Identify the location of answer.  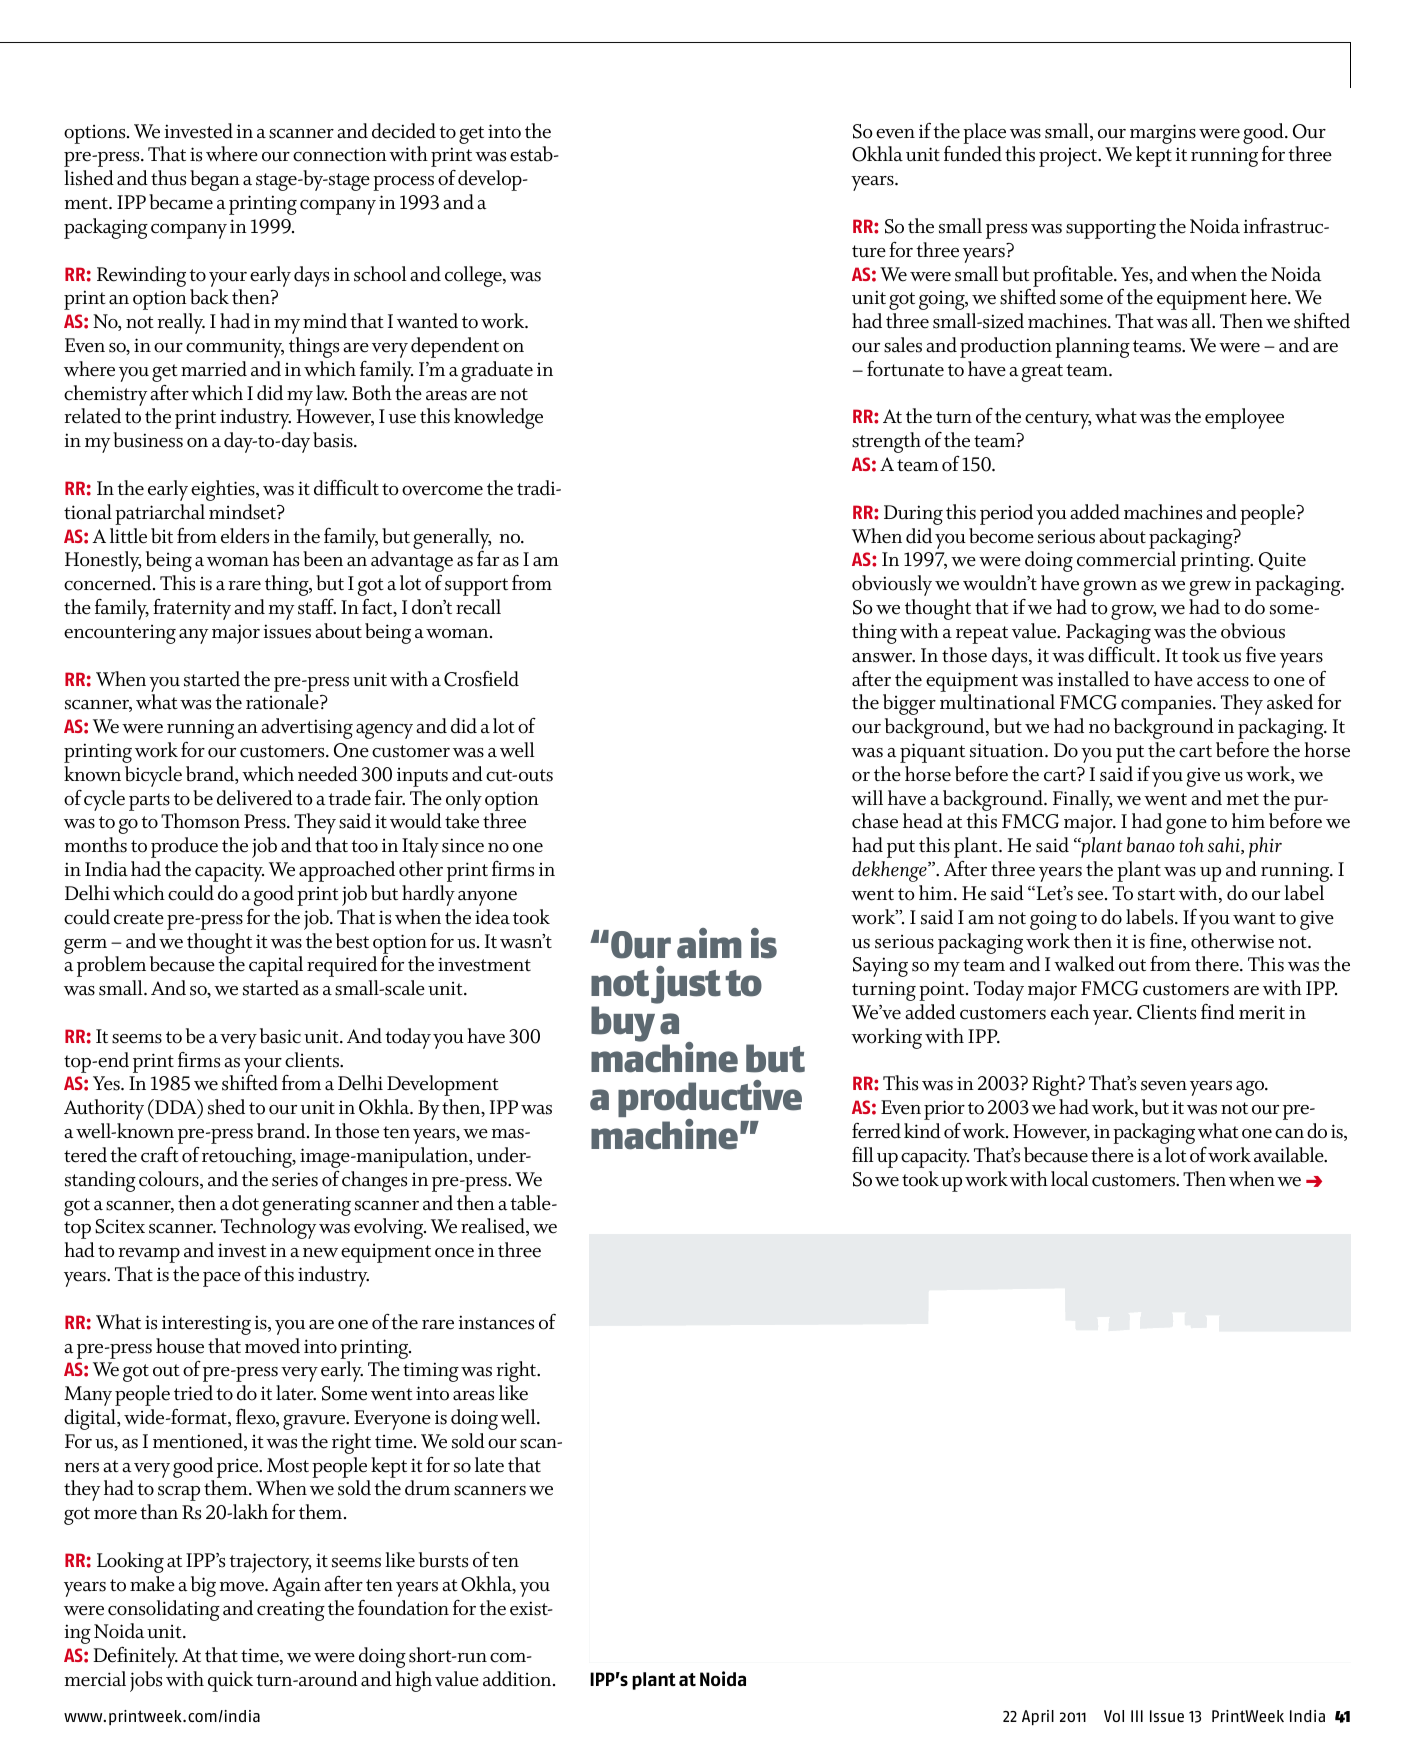
(883, 658).
